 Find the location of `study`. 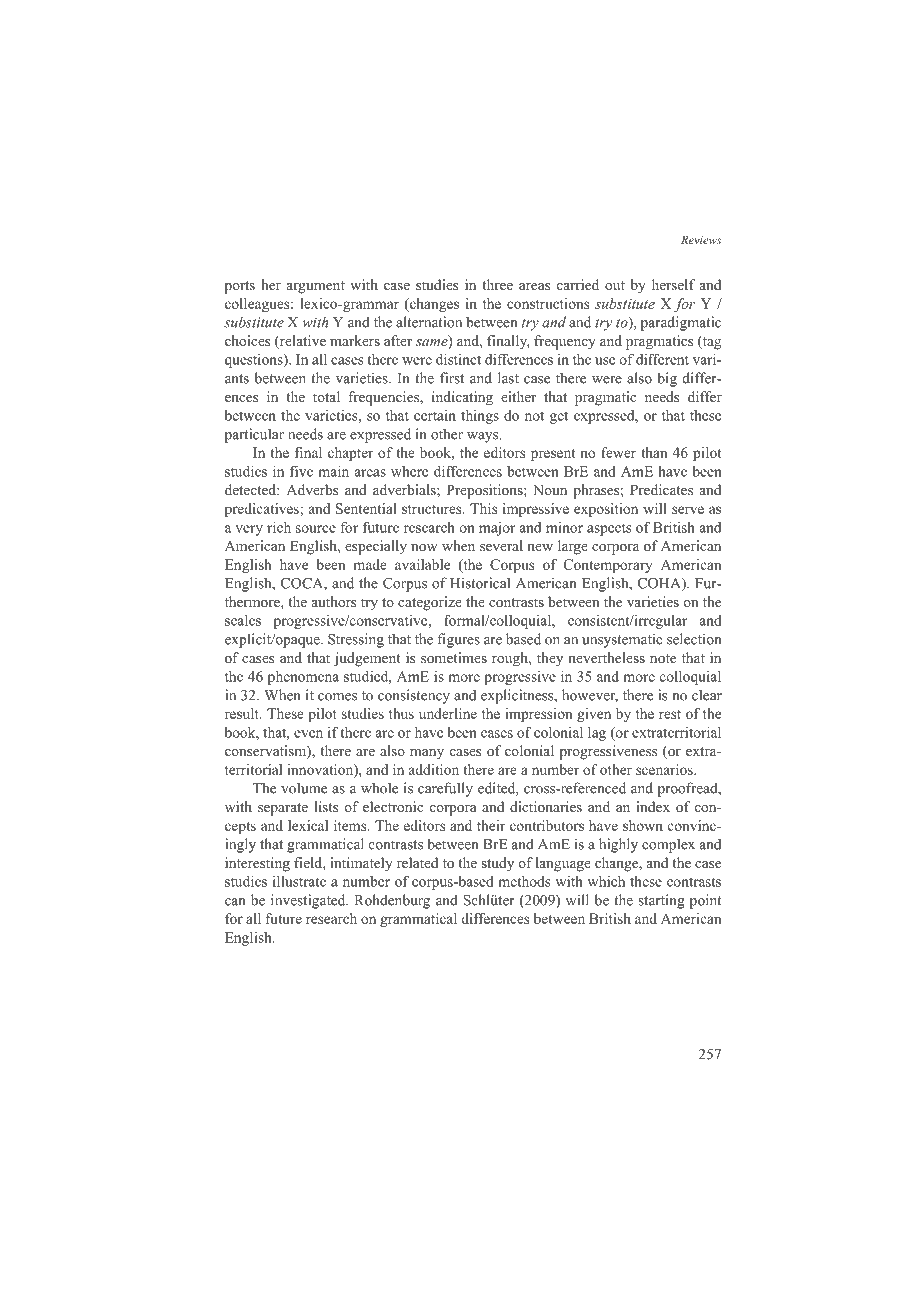

study is located at coordinates (497, 864).
